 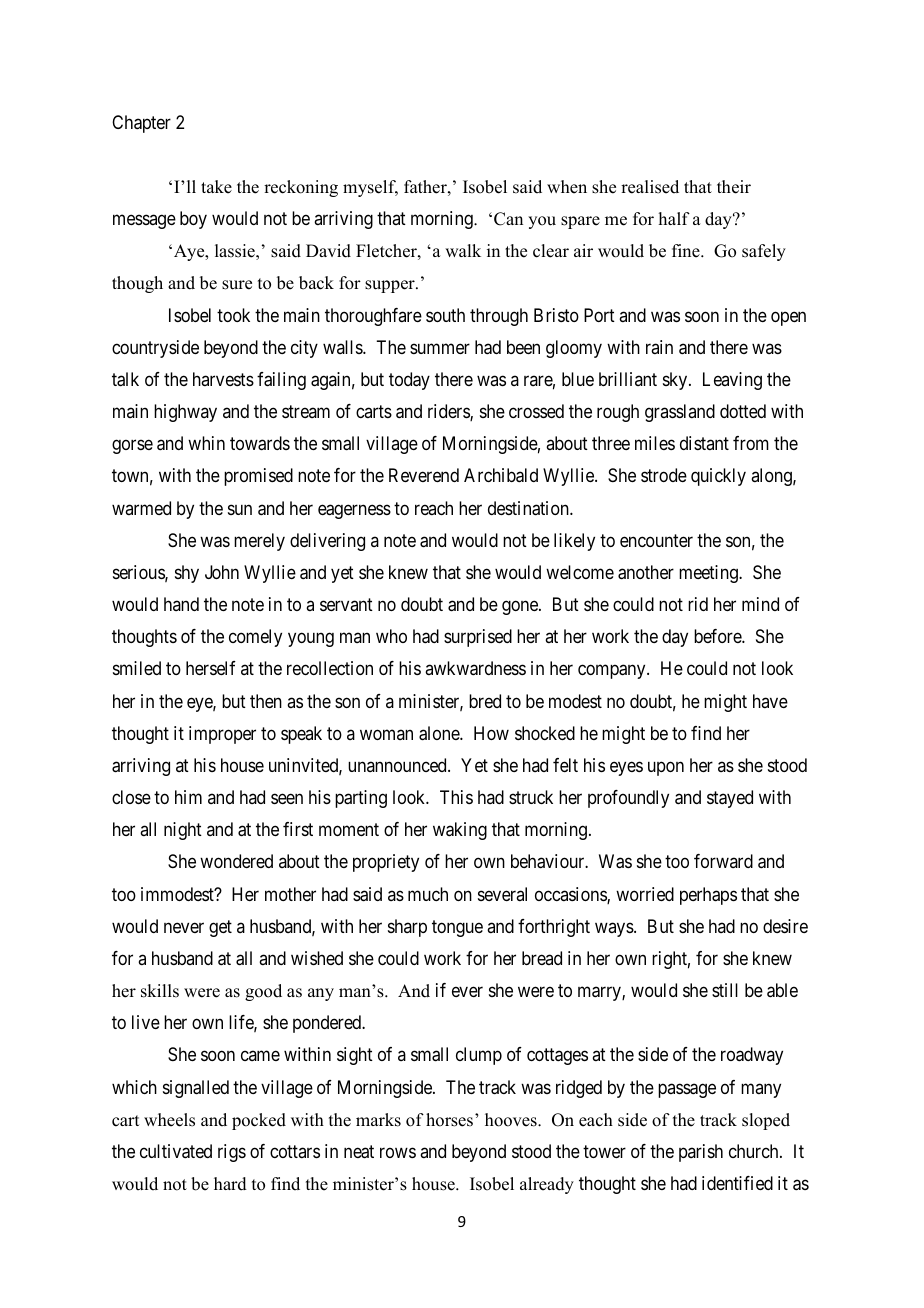 I want to click on Can, so click(x=508, y=219).
